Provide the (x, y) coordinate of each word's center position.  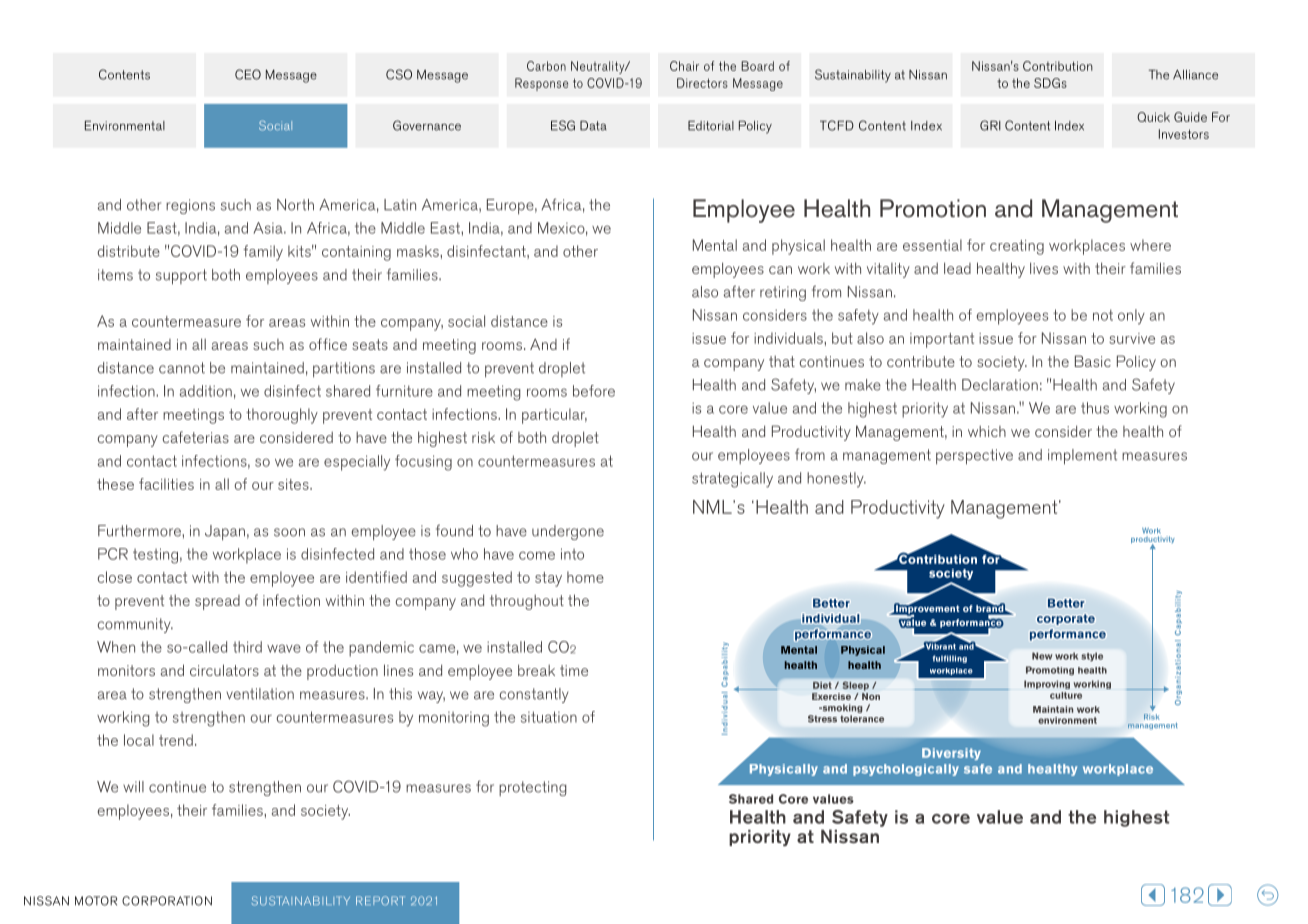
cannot (182, 368)
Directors (702, 83)
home (585, 577)
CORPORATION (167, 901)
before (594, 391)
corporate (1066, 619)
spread (217, 602)
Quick (1153, 117)
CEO (248, 74)
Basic (1093, 361)
